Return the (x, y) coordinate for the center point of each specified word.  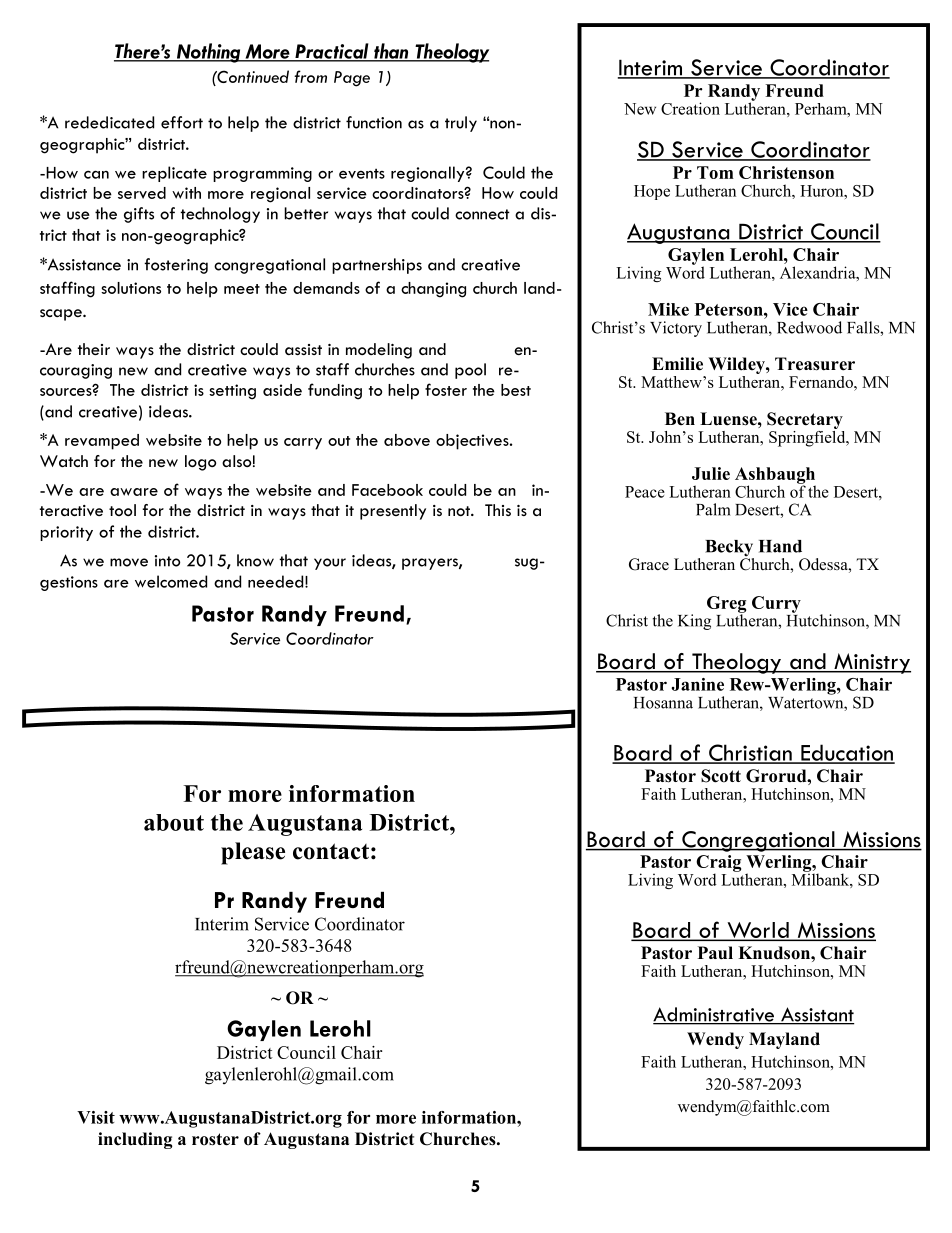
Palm (713, 509)
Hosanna (663, 703)
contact (331, 851)
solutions (131, 288)
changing (433, 290)
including (135, 1140)
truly (461, 124)
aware (134, 492)
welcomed (171, 581)
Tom (715, 172)
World (758, 931)
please (253, 853)
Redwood (809, 327)
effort (182, 122)
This (498, 510)
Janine (697, 684)
